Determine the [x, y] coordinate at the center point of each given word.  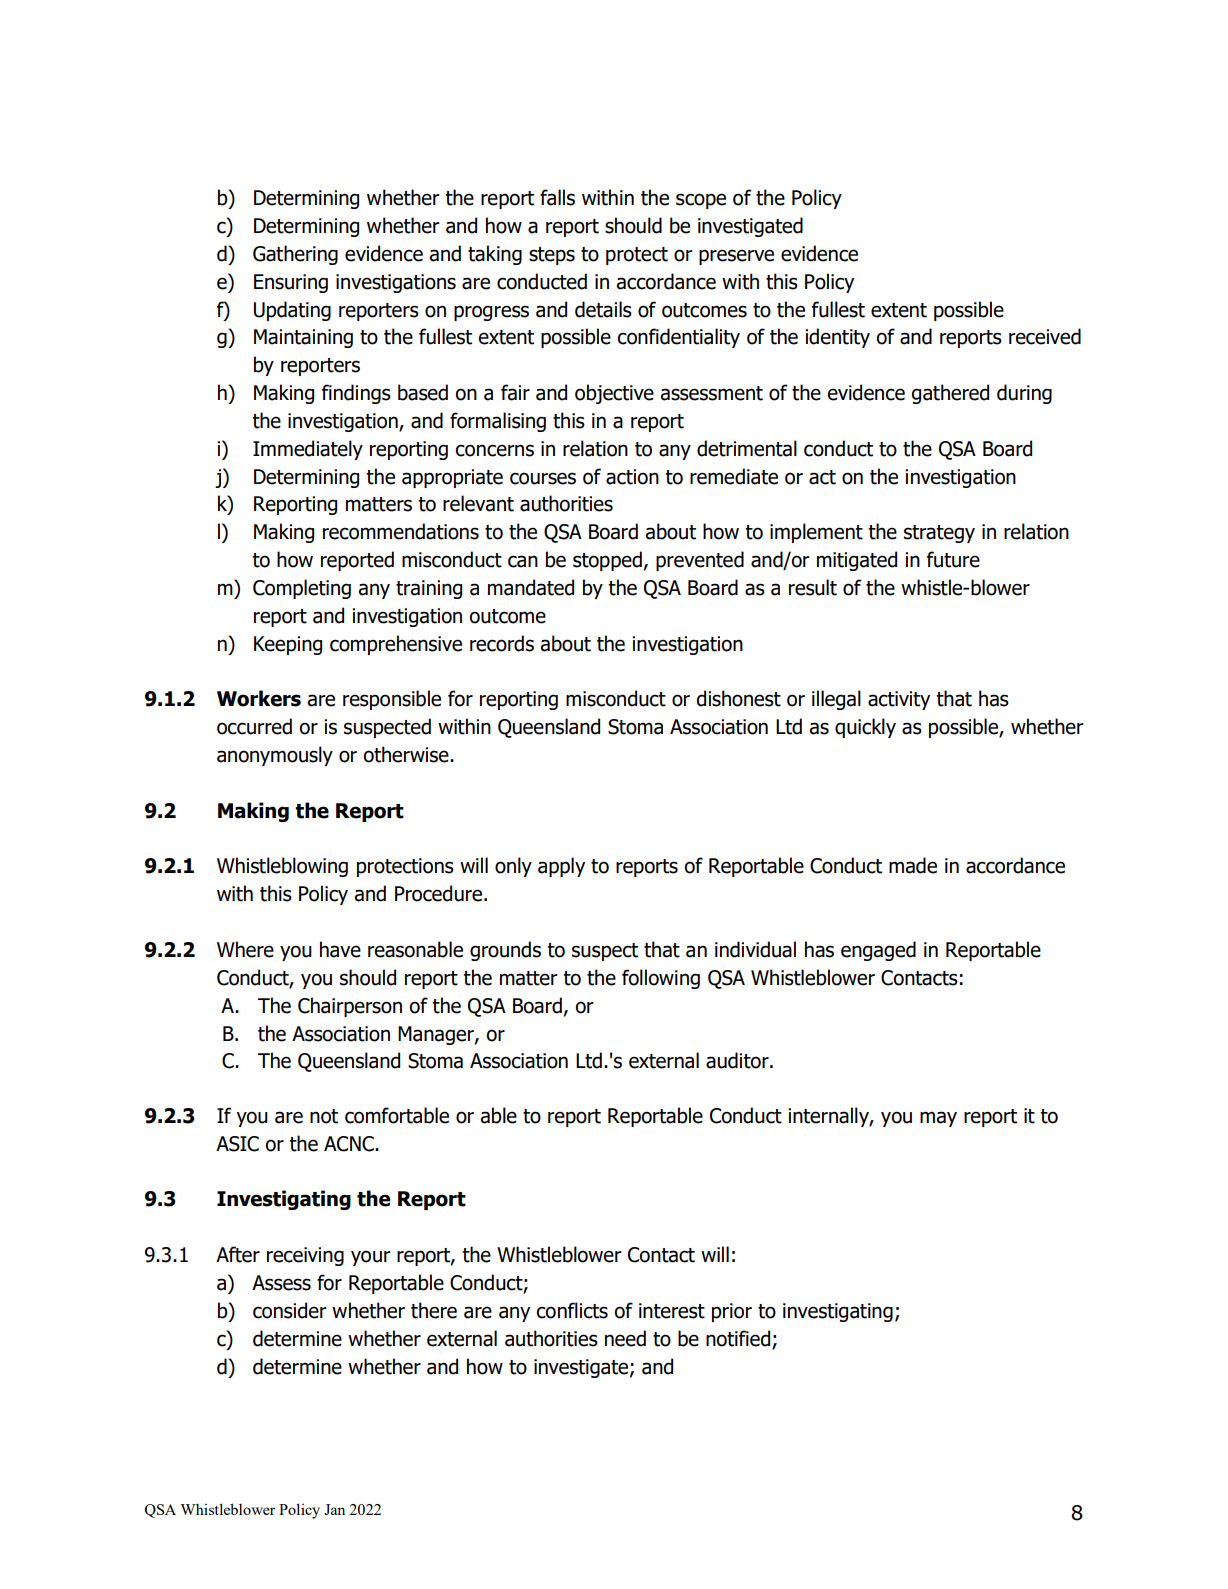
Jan [334, 1509]
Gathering [295, 255]
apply [561, 867]
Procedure [440, 893]
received [1045, 336]
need [625, 1338]
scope [701, 201]
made [913, 865]
